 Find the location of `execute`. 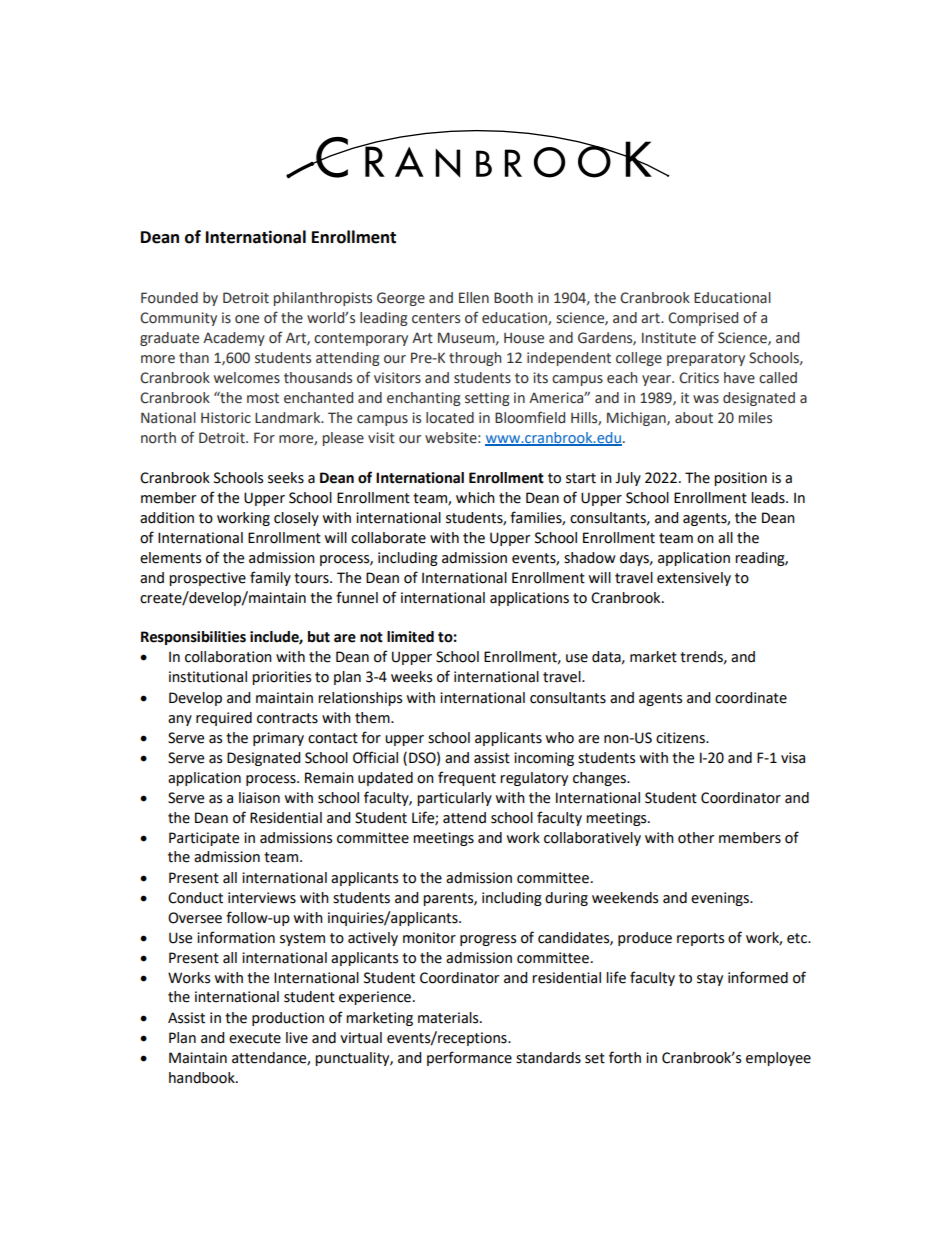

execute is located at coordinates (255, 1038).
